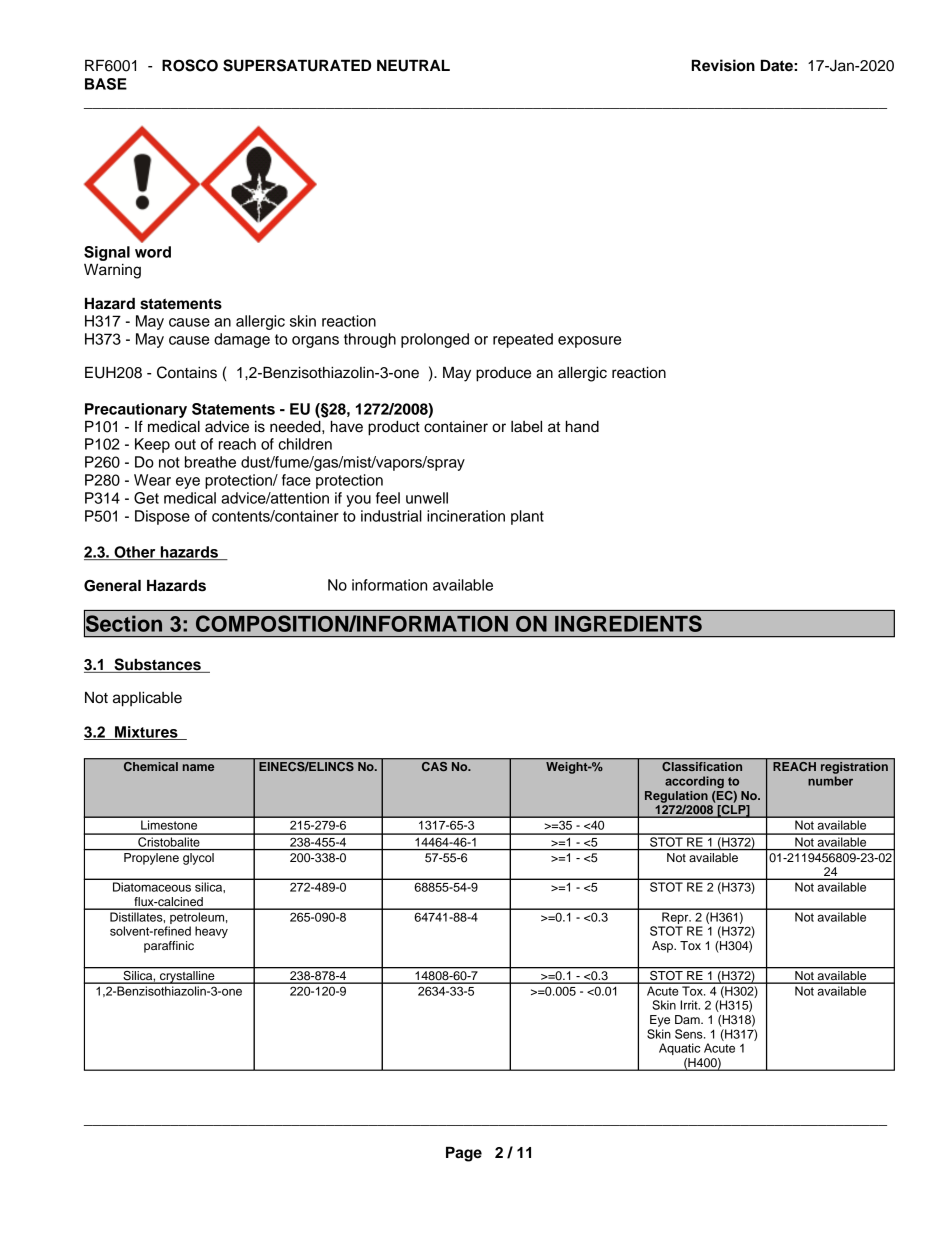  I want to click on out, so click(185, 444).
